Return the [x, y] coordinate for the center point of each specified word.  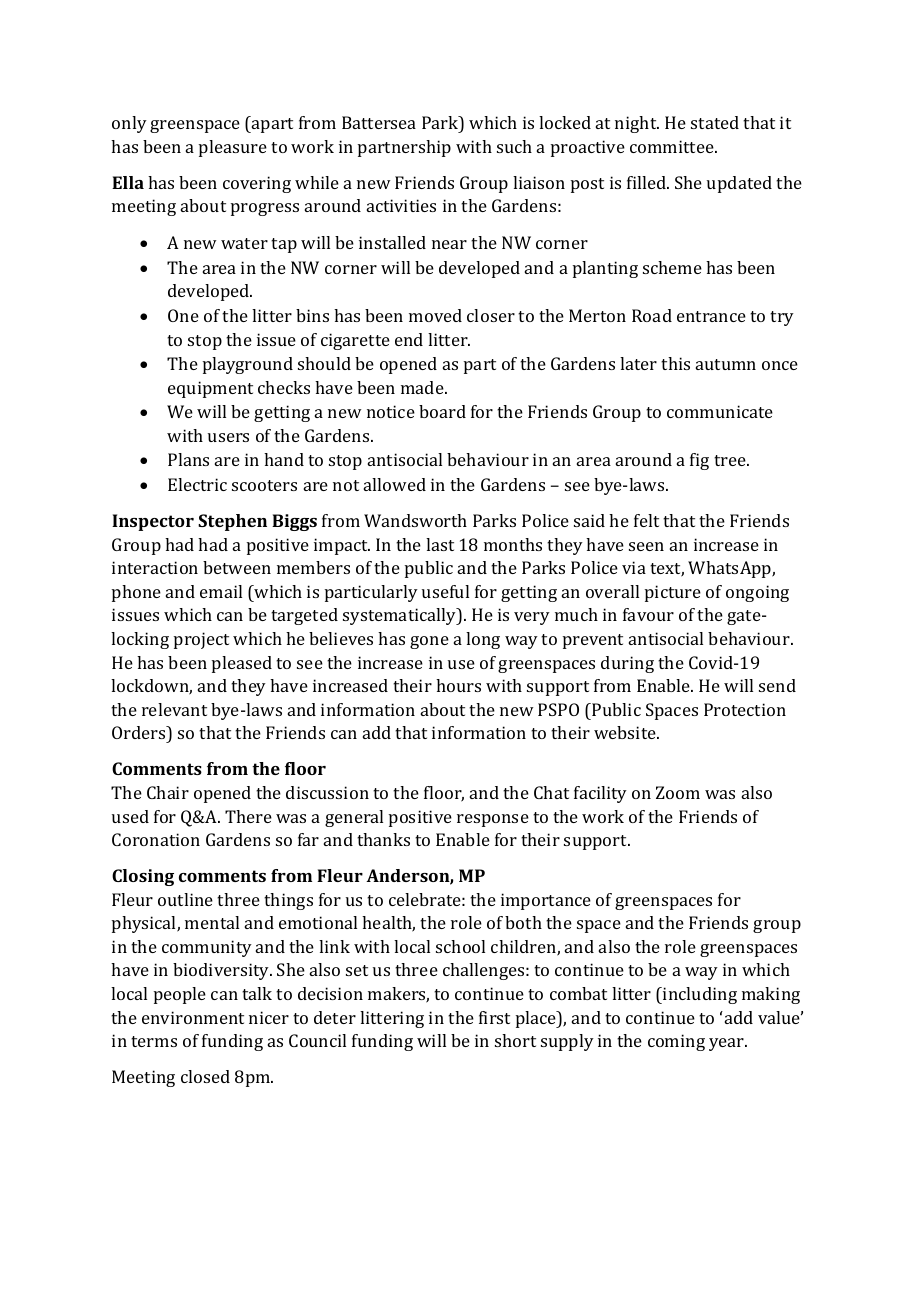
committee [673, 146]
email [221, 591]
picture [673, 593]
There [248, 816]
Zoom [678, 792]
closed [205, 1076]
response [493, 820]
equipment [210, 389]
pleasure [233, 148]
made [423, 387]
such [514, 146]
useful [445, 591]
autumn [726, 364]
